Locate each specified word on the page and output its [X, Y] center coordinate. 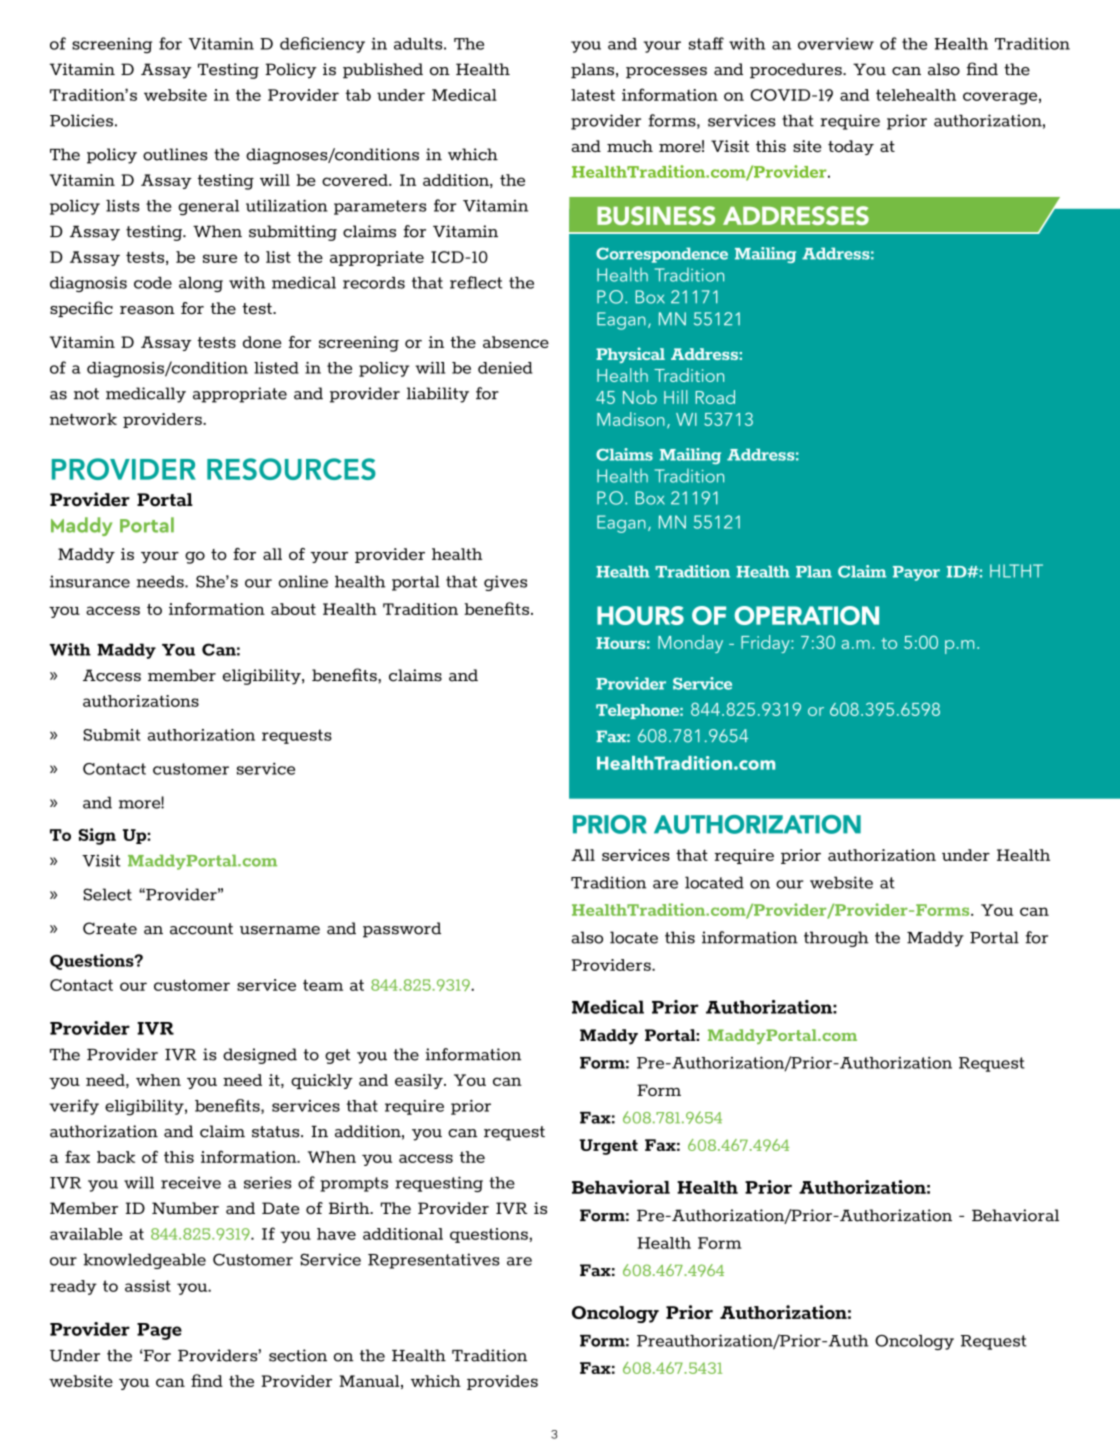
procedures [797, 71]
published [383, 71]
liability [438, 395]
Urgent [608, 1147]
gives [505, 583]
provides [502, 1382]
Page [159, 1331]
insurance [90, 581]
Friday [766, 644]
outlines [175, 154]
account [201, 929]
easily [420, 1081]
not [86, 394]
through [836, 939]
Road [715, 397]
